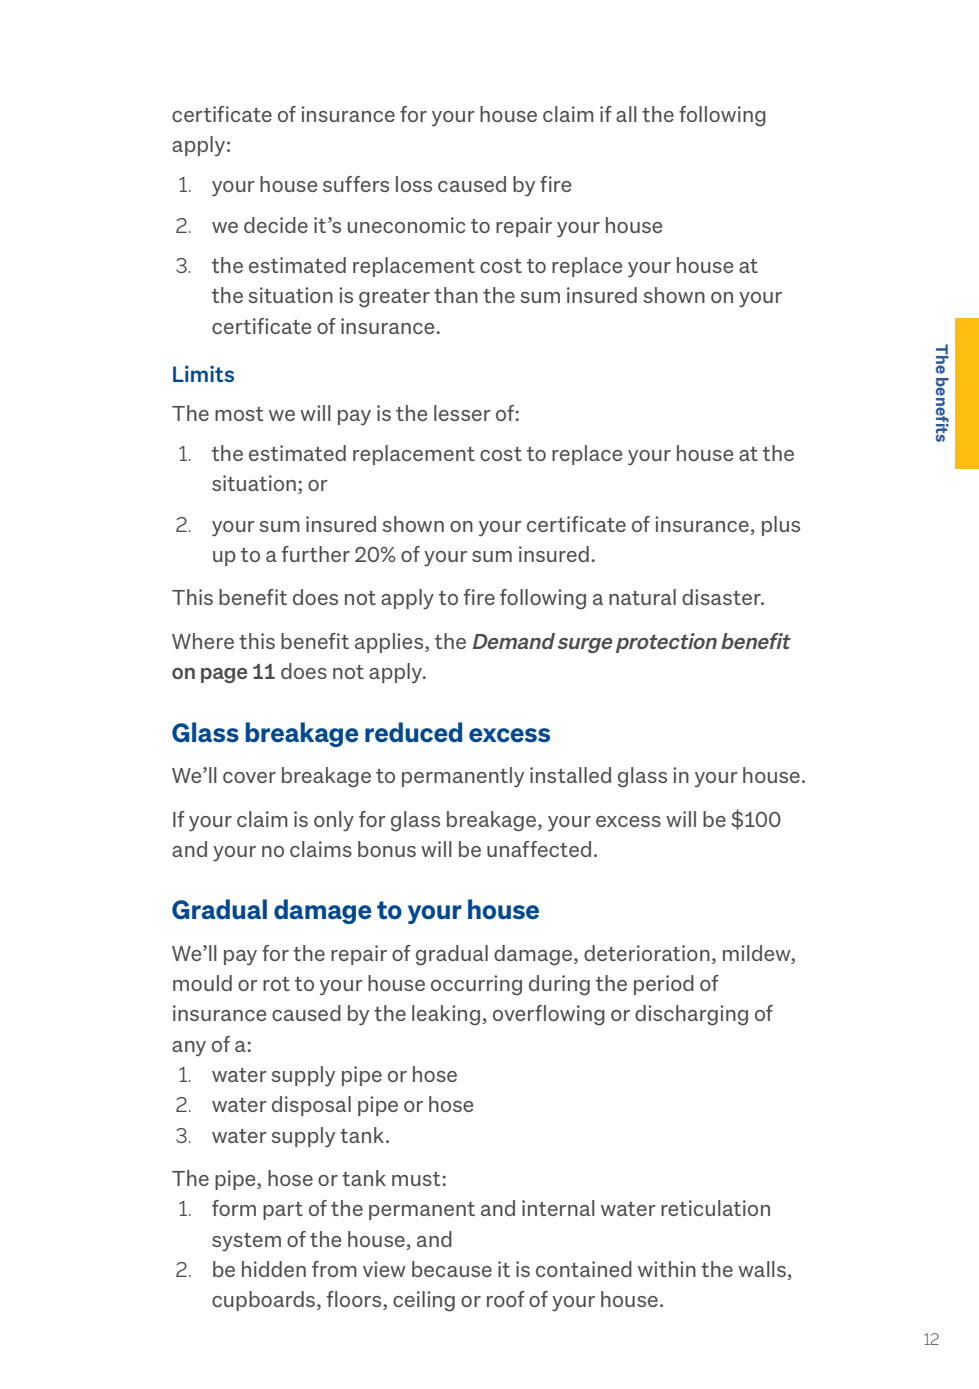 This screenshot has width=979, height=1389. Describe the element at coordinates (202, 983) in the screenshot. I see `mould` at that location.
